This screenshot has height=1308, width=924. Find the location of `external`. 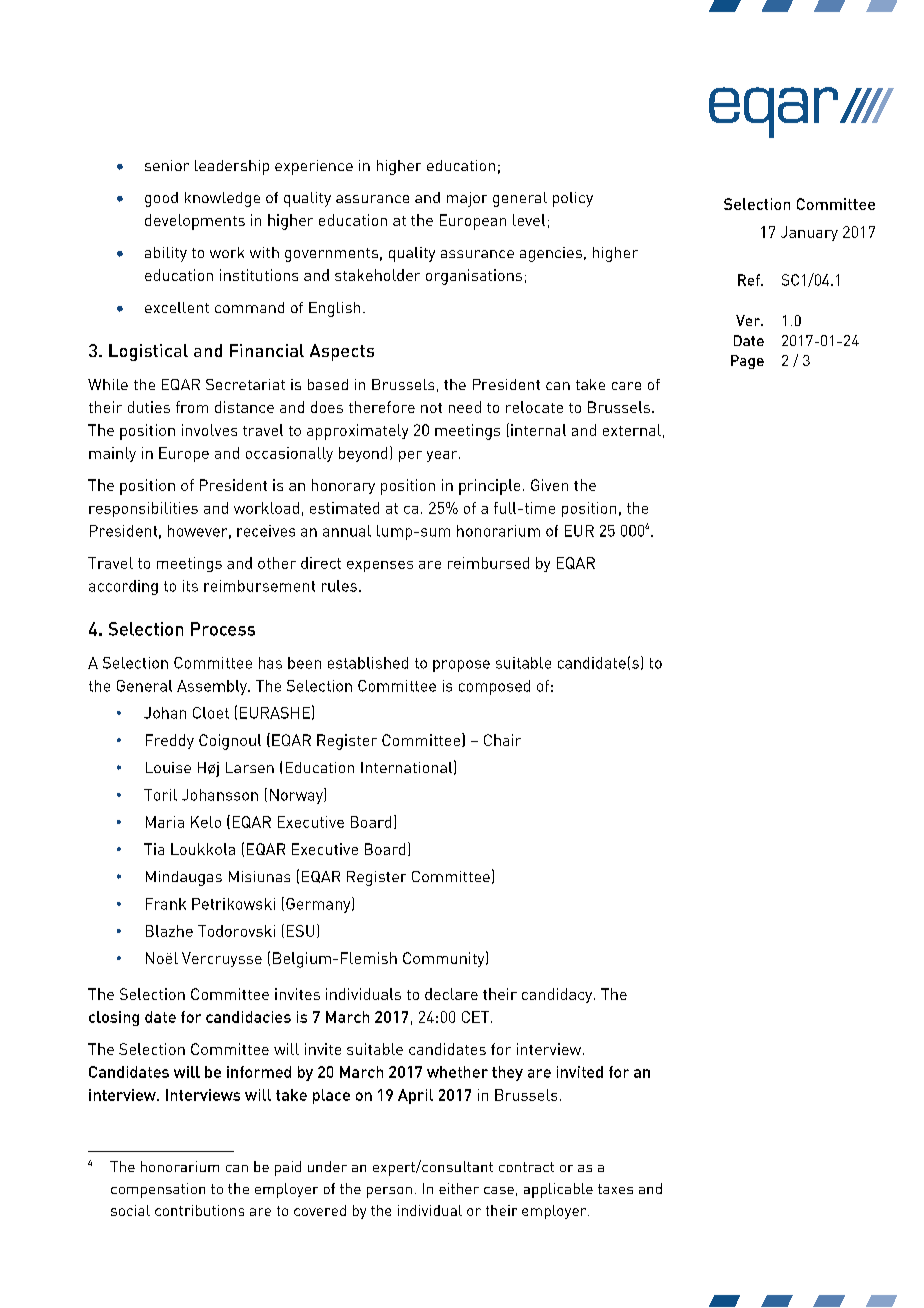

external is located at coordinates (632, 430).
